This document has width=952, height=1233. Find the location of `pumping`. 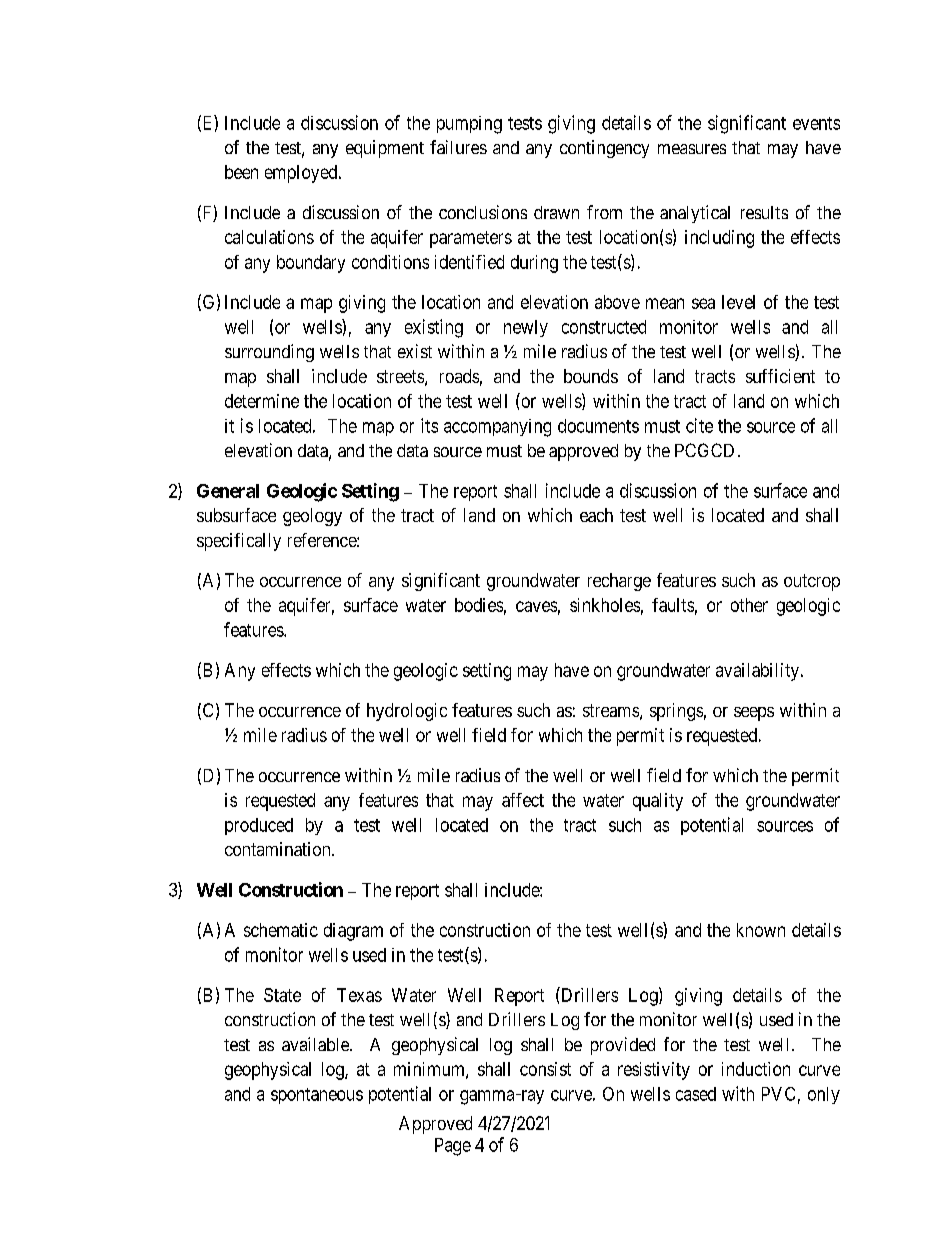

pumping is located at coordinates (469, 125).
